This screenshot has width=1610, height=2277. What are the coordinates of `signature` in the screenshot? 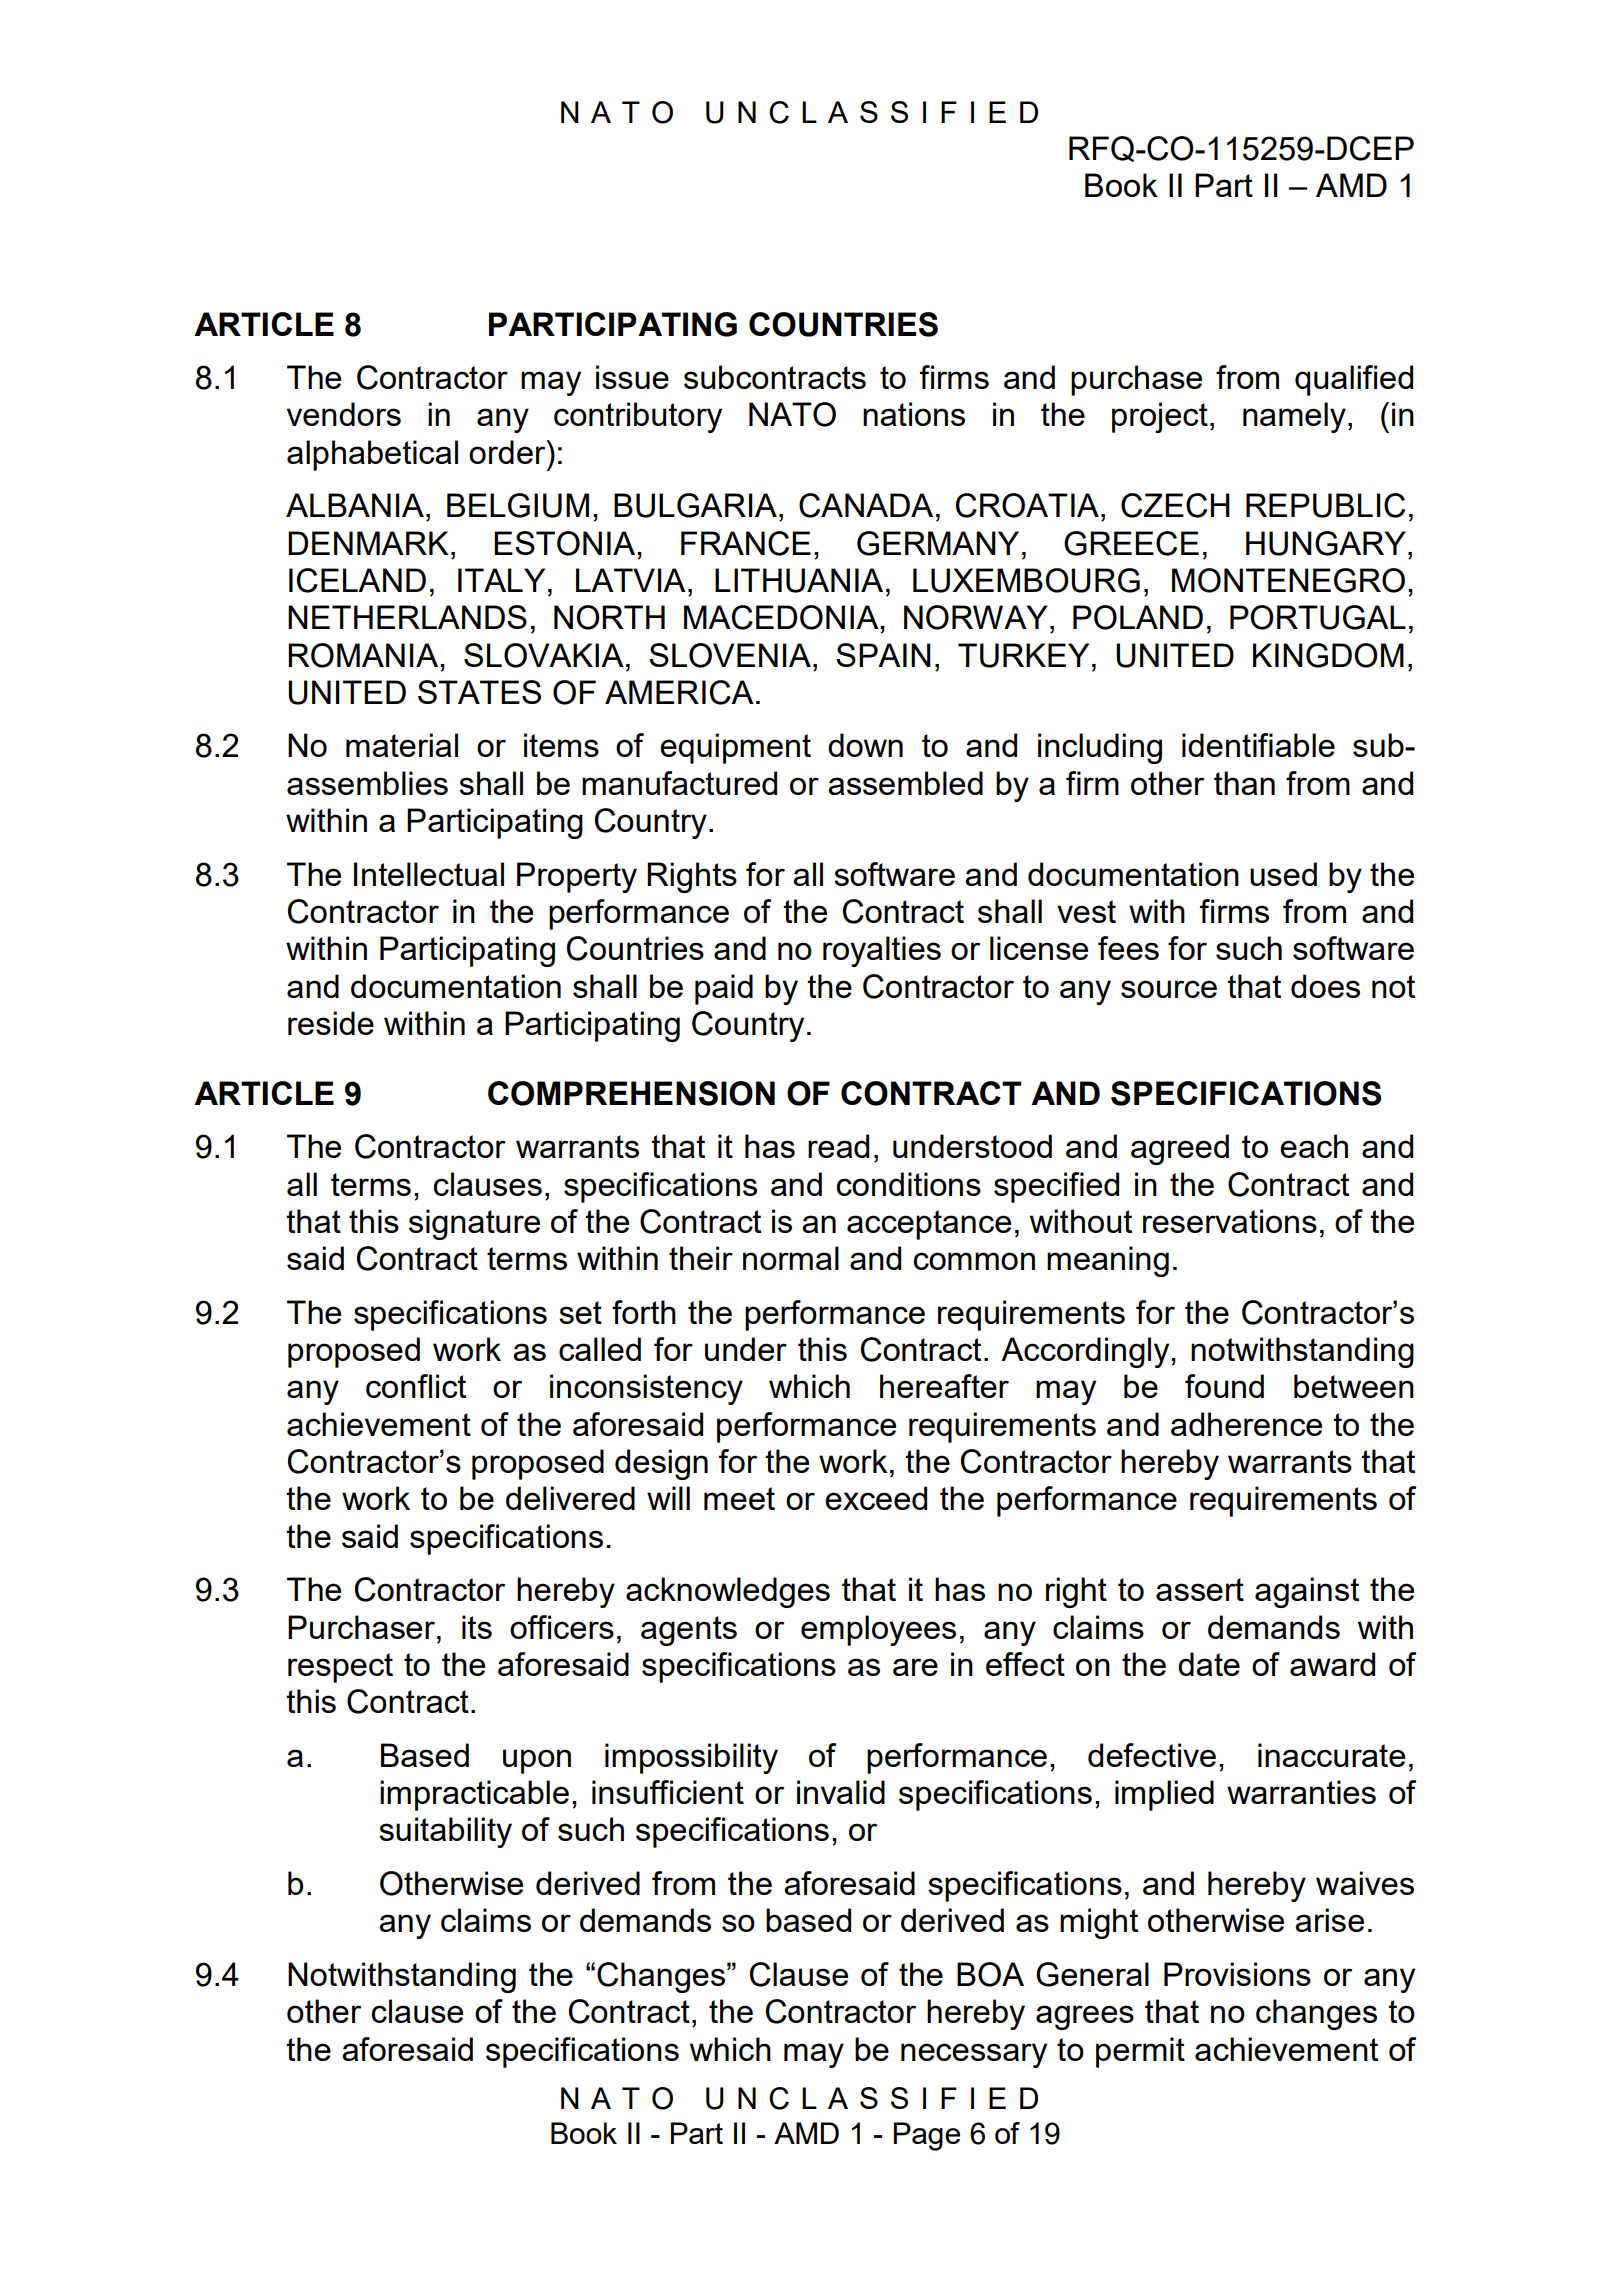 It's located at (474, 1224).
